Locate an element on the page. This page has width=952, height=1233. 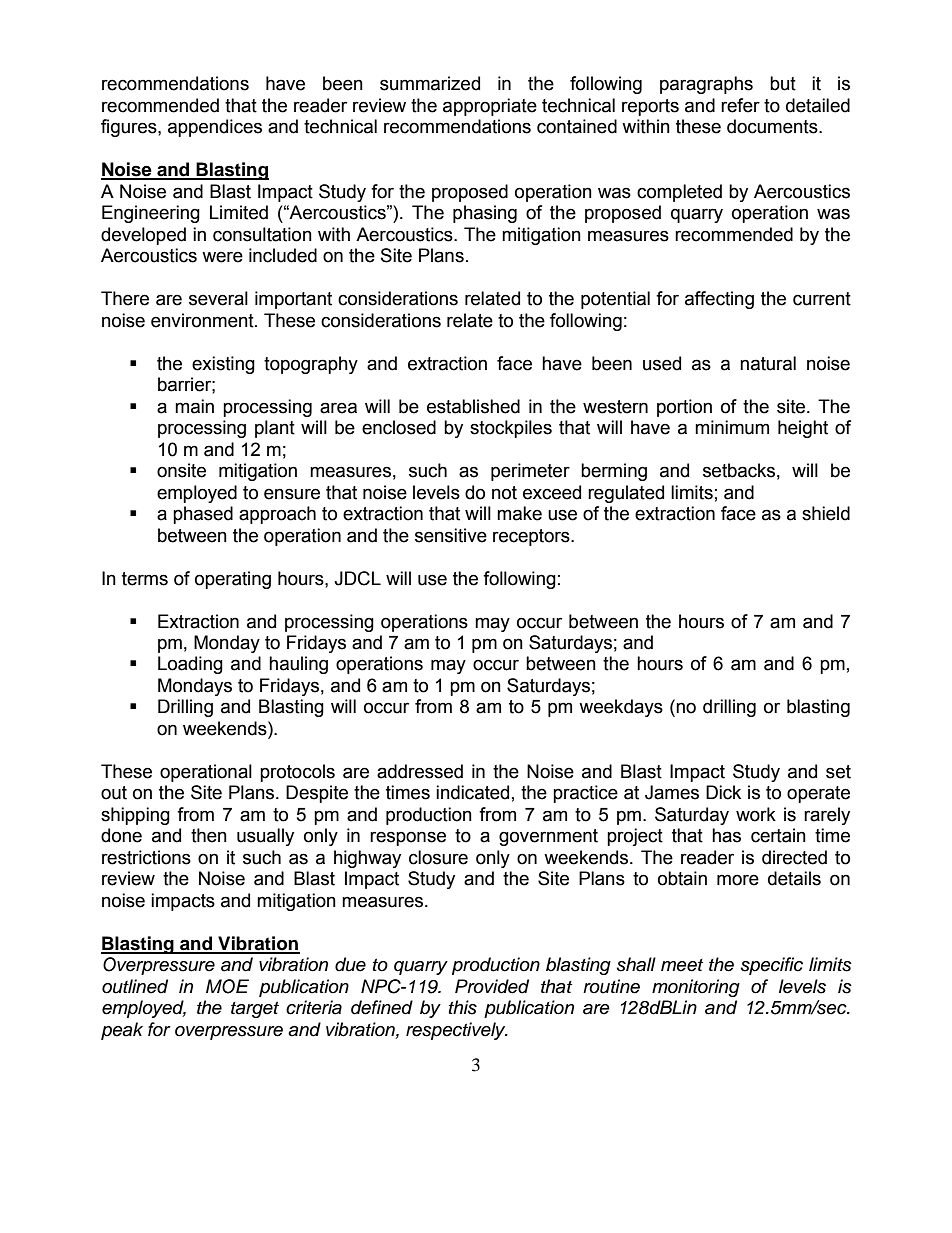
appropriate is located at coordinates (490, 107).
